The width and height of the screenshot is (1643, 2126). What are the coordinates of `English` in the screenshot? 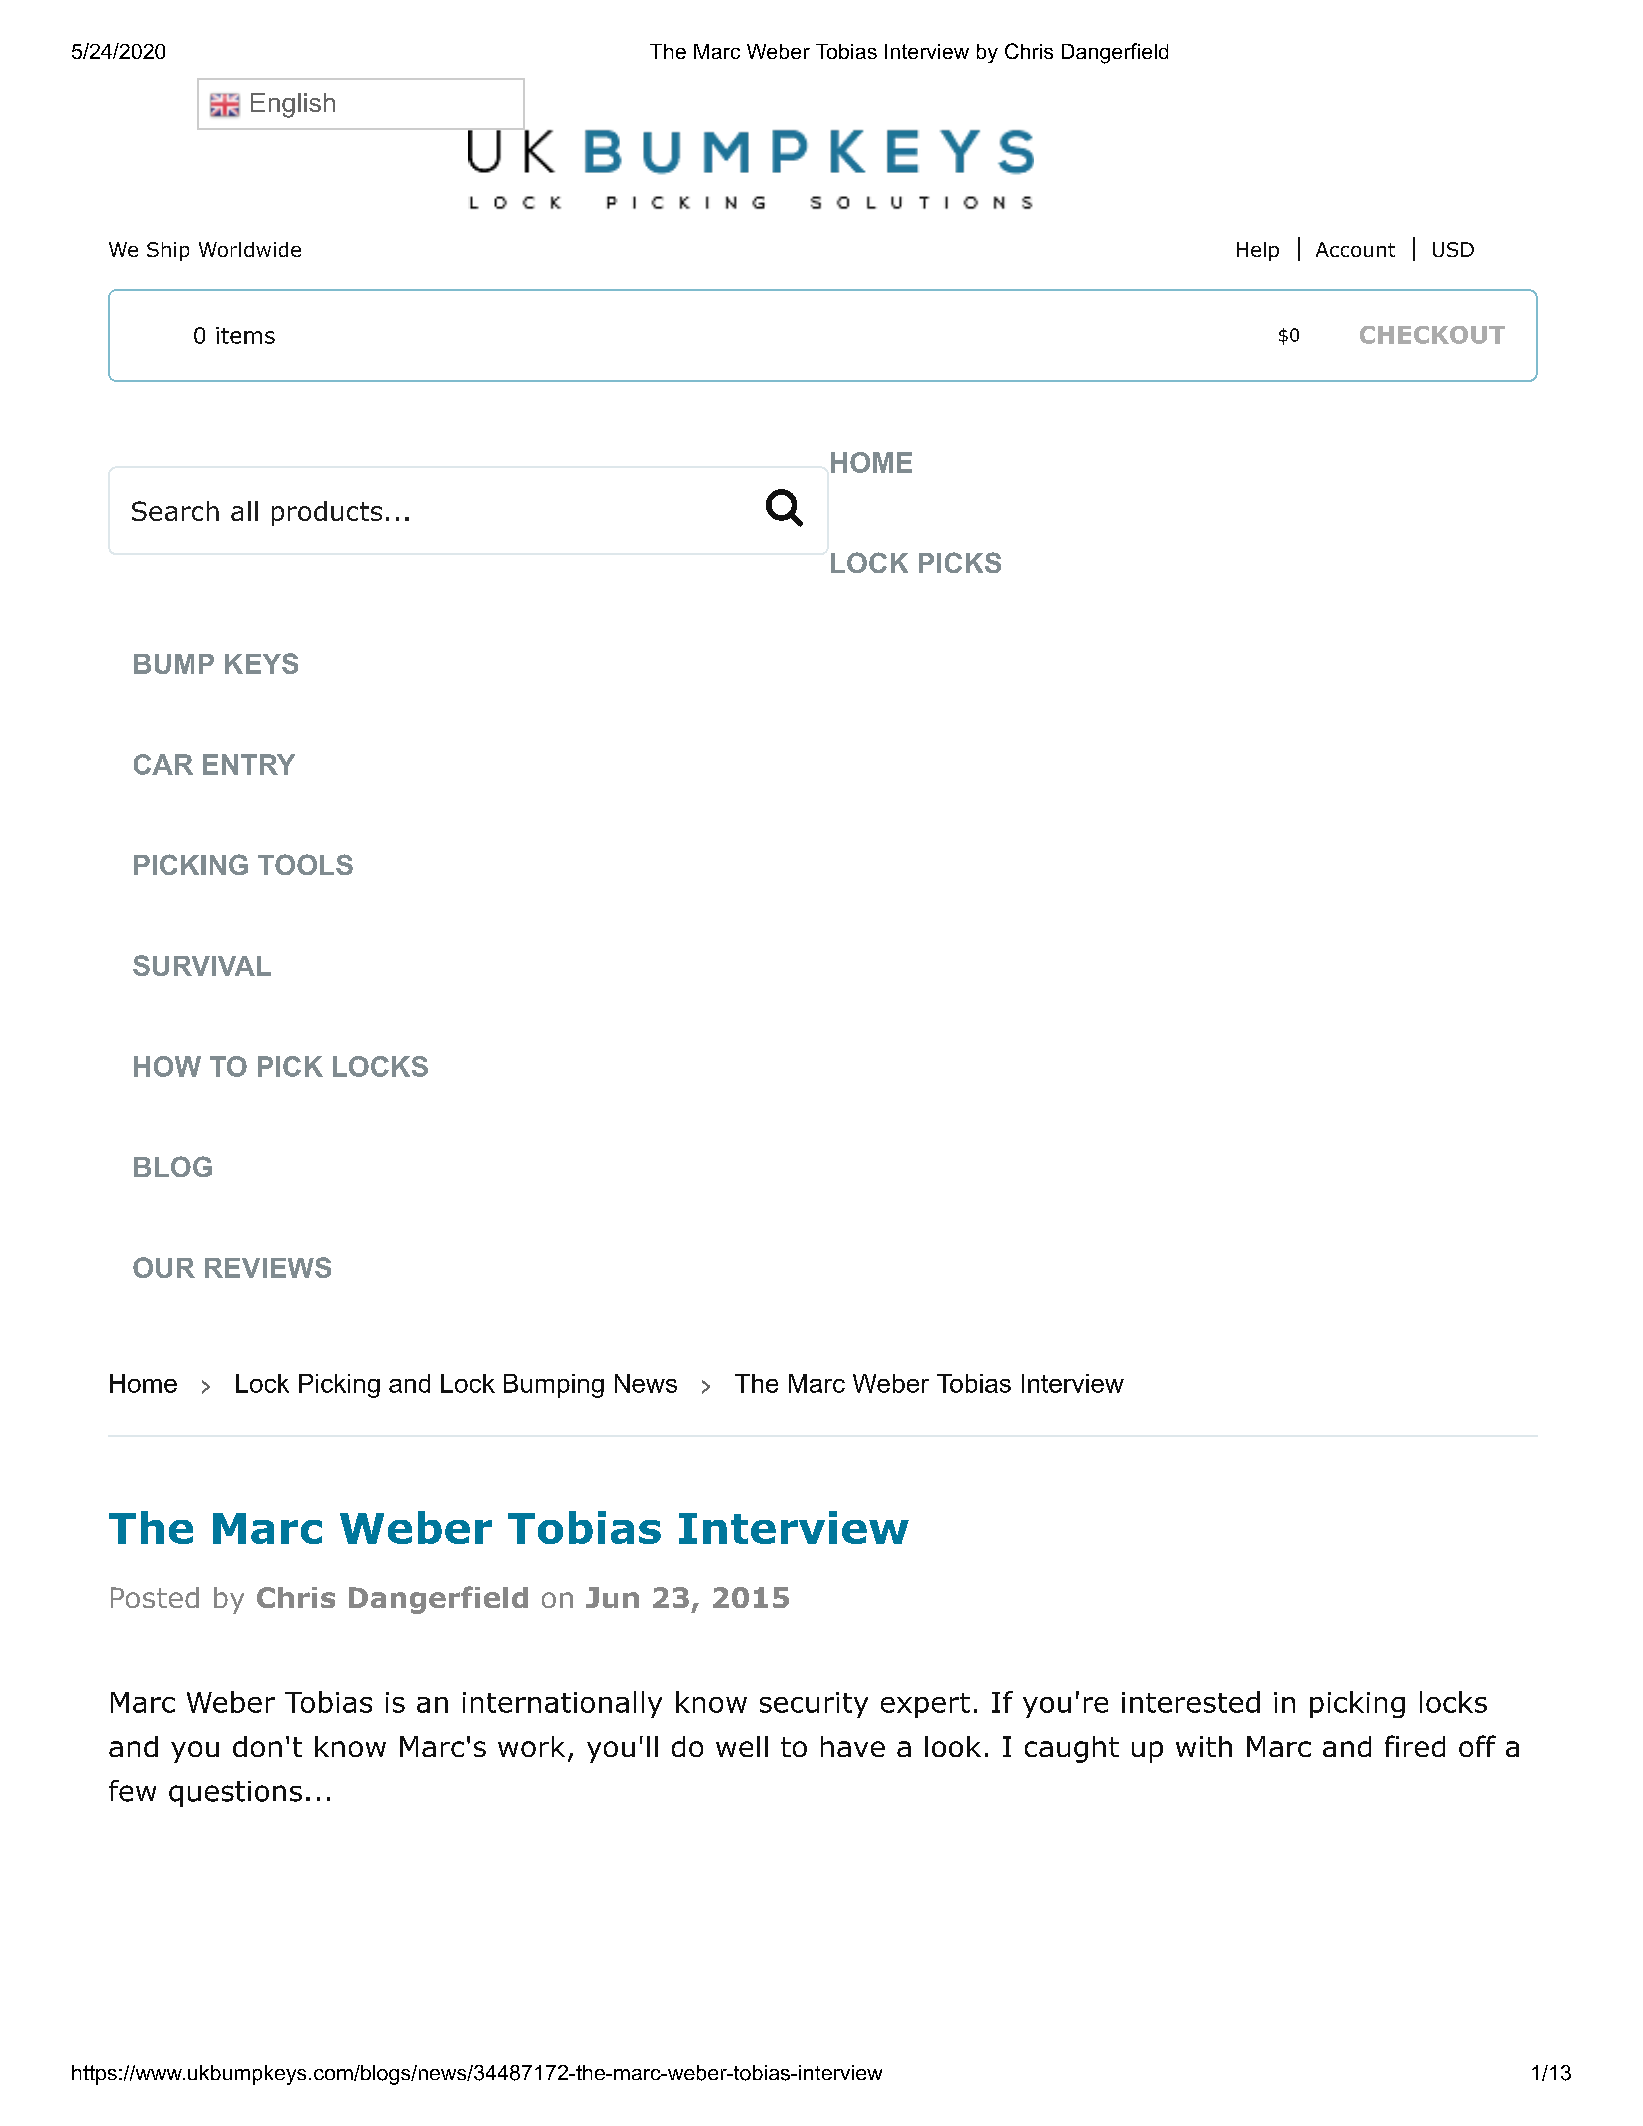 It's located at (293, 105).
